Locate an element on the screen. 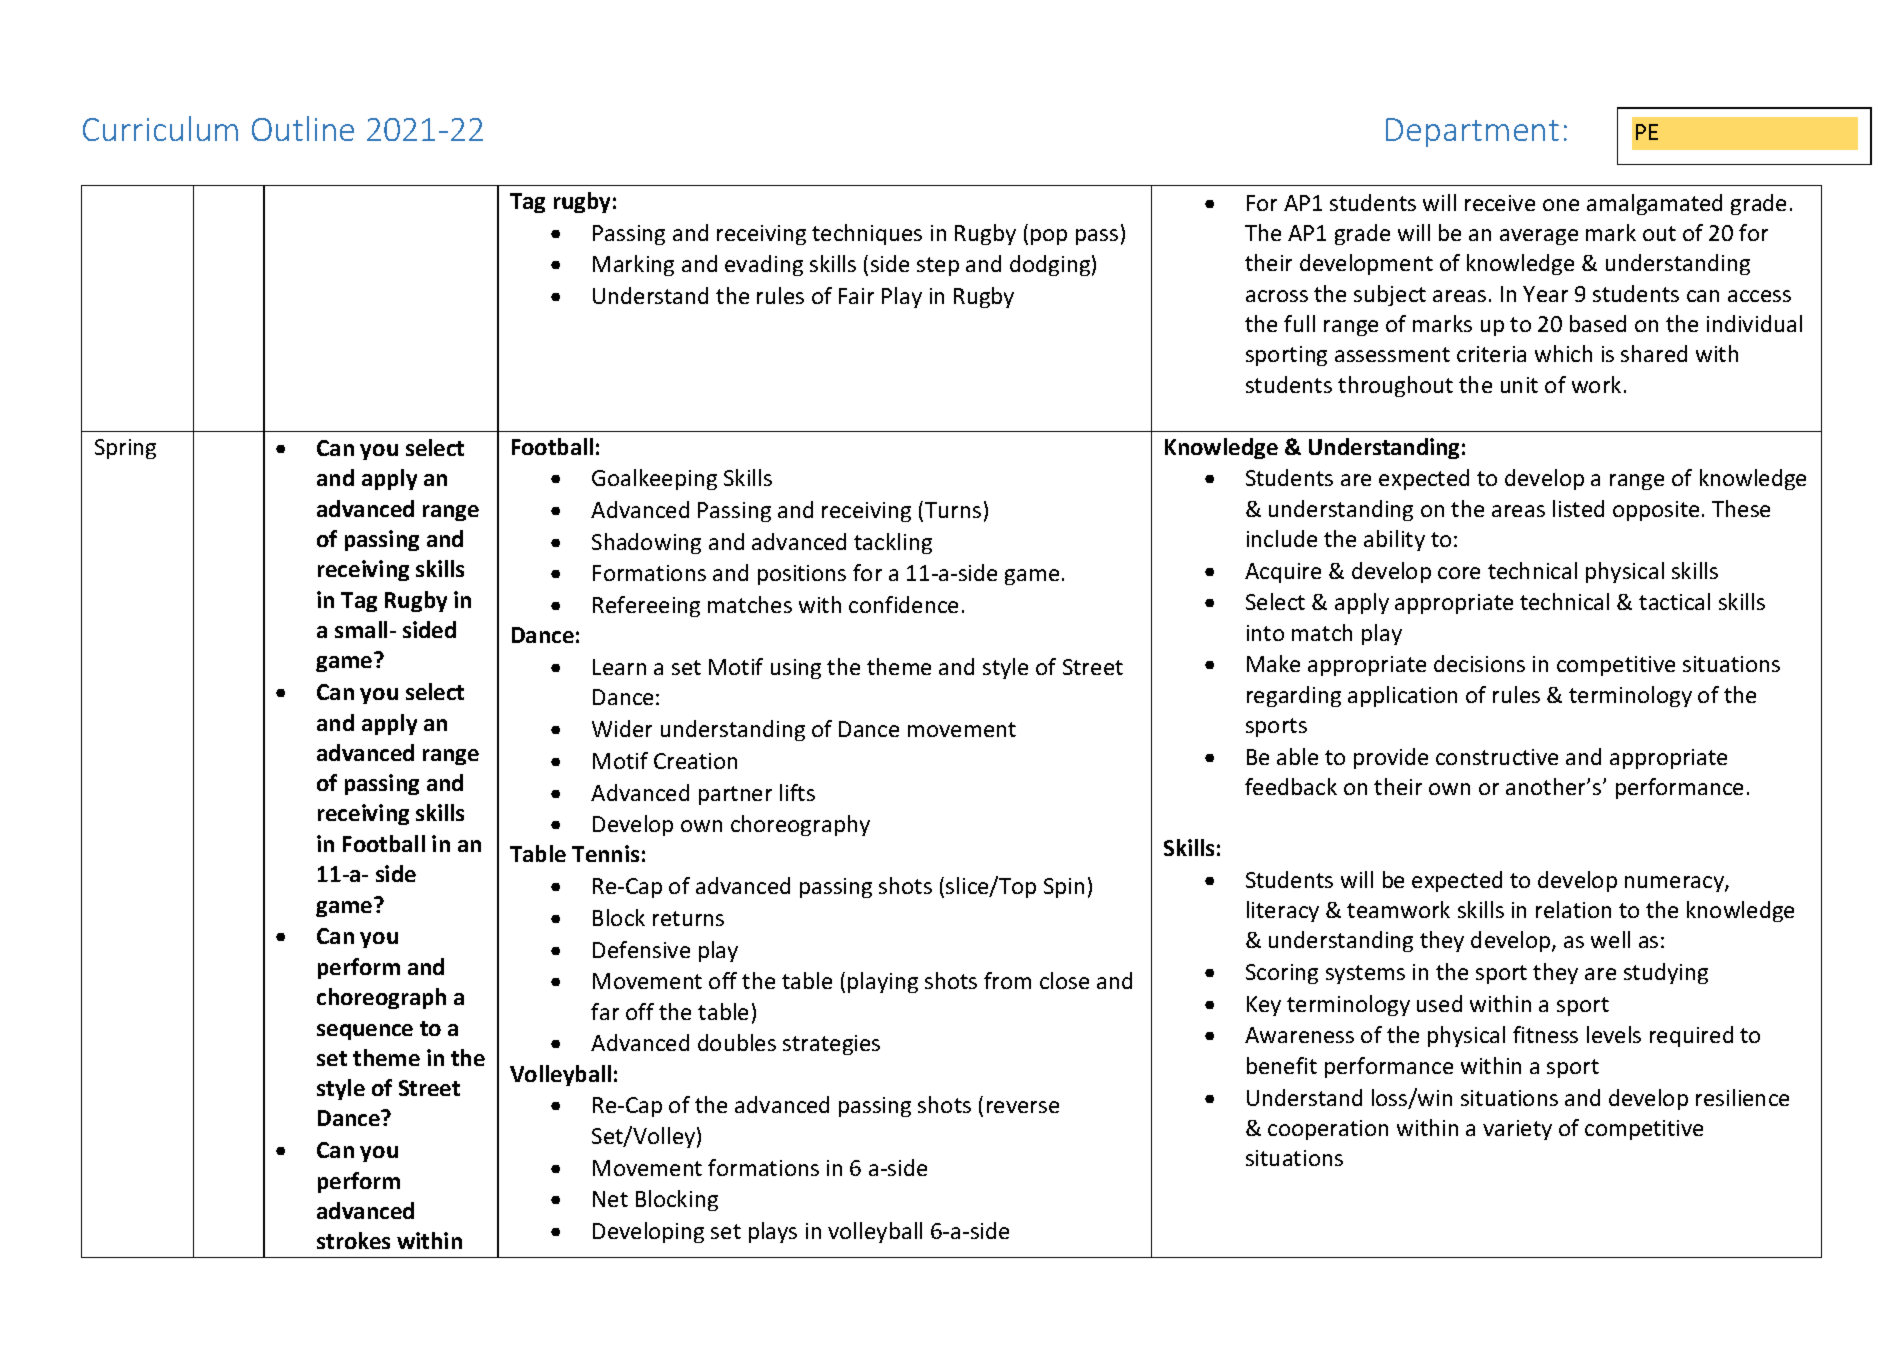 The width and height of the screenshot is (1903, 1346). techniques is located at coordinates (867, 234).
